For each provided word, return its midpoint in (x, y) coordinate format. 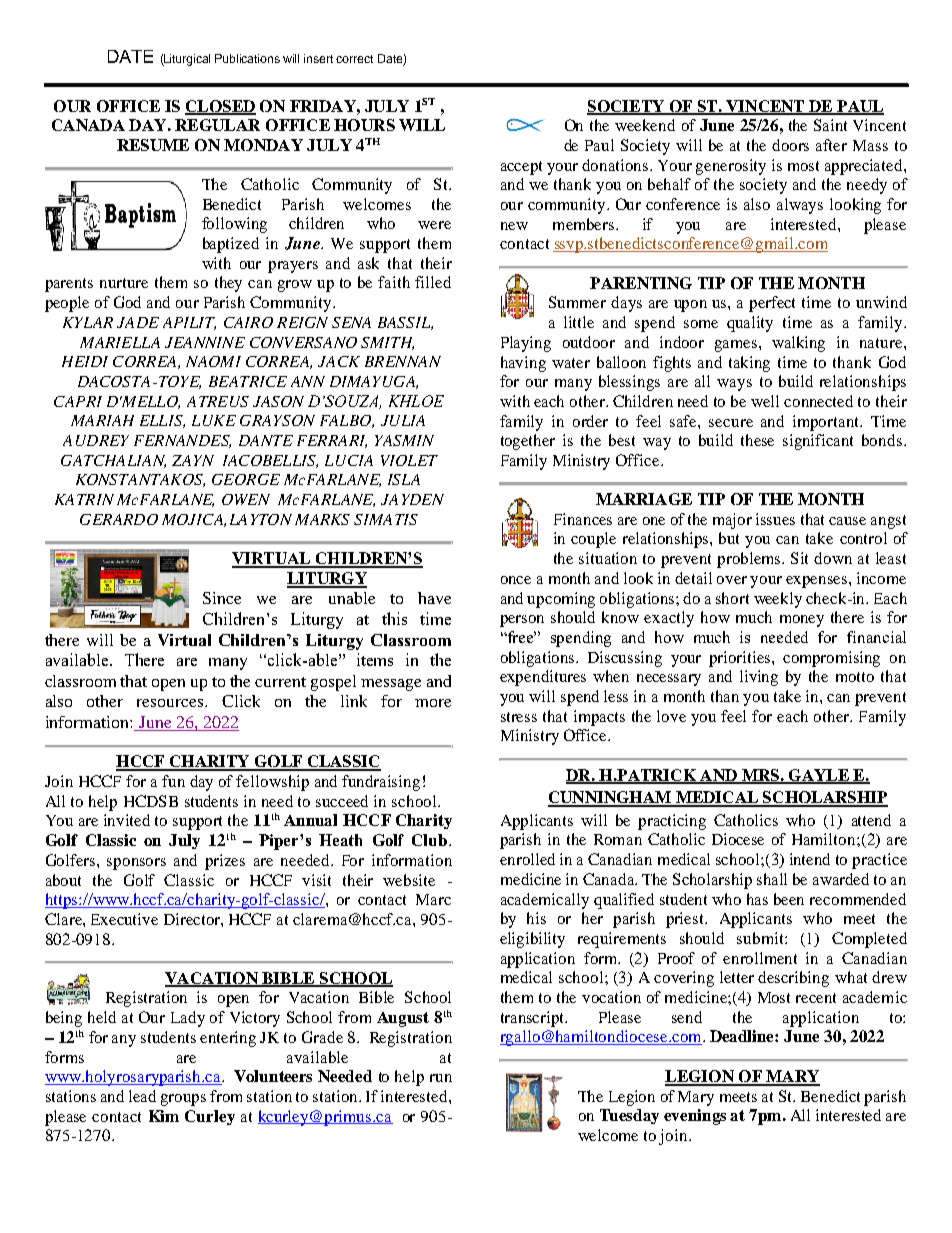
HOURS (364, 125)
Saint (830, 125)
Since (222, 598)
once (516, 580)
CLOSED (220, 107)
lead (142, 1096)
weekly (778, 600)
